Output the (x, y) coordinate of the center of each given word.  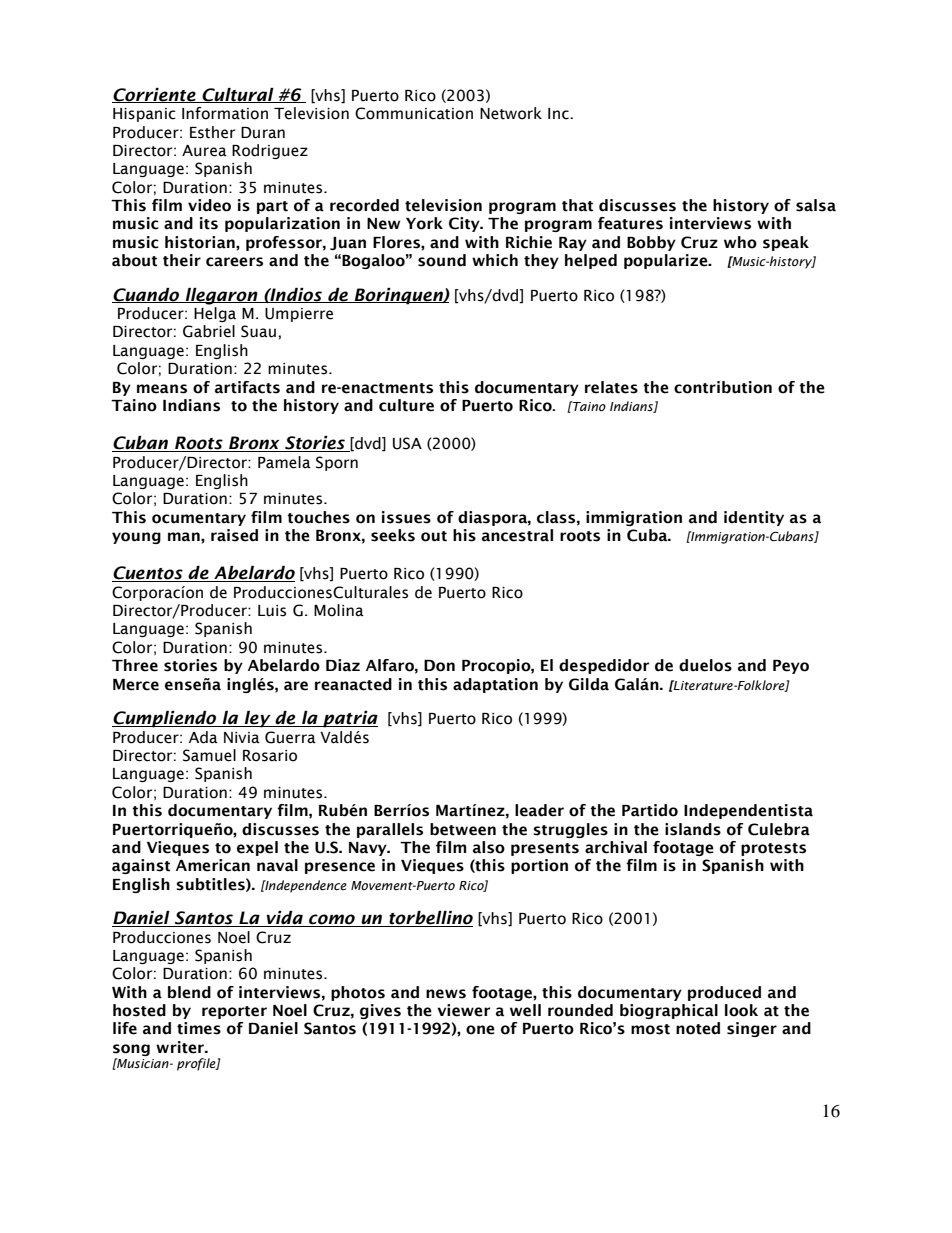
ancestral (517, 535)
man (185, 537)
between (463, 829)
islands (693, 829)
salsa (816, 205)
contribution (723, 387)
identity (754, 518)
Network (511, 113)
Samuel (209, 755)
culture (406, 405)
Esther (212, 132)
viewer (463, 1010)
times (199, 1028)
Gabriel (209, 331)
